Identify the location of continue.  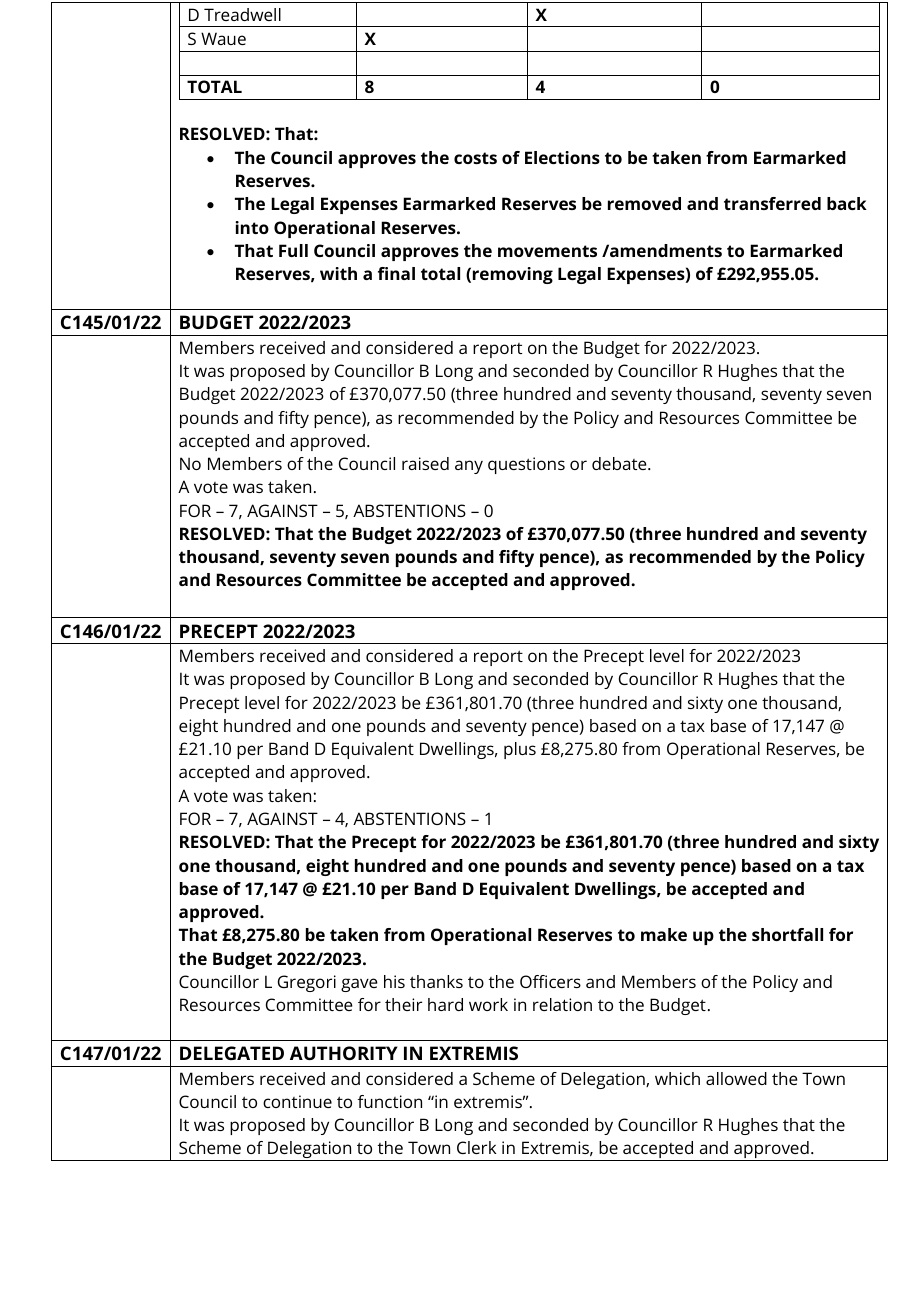
(297, 1101).
